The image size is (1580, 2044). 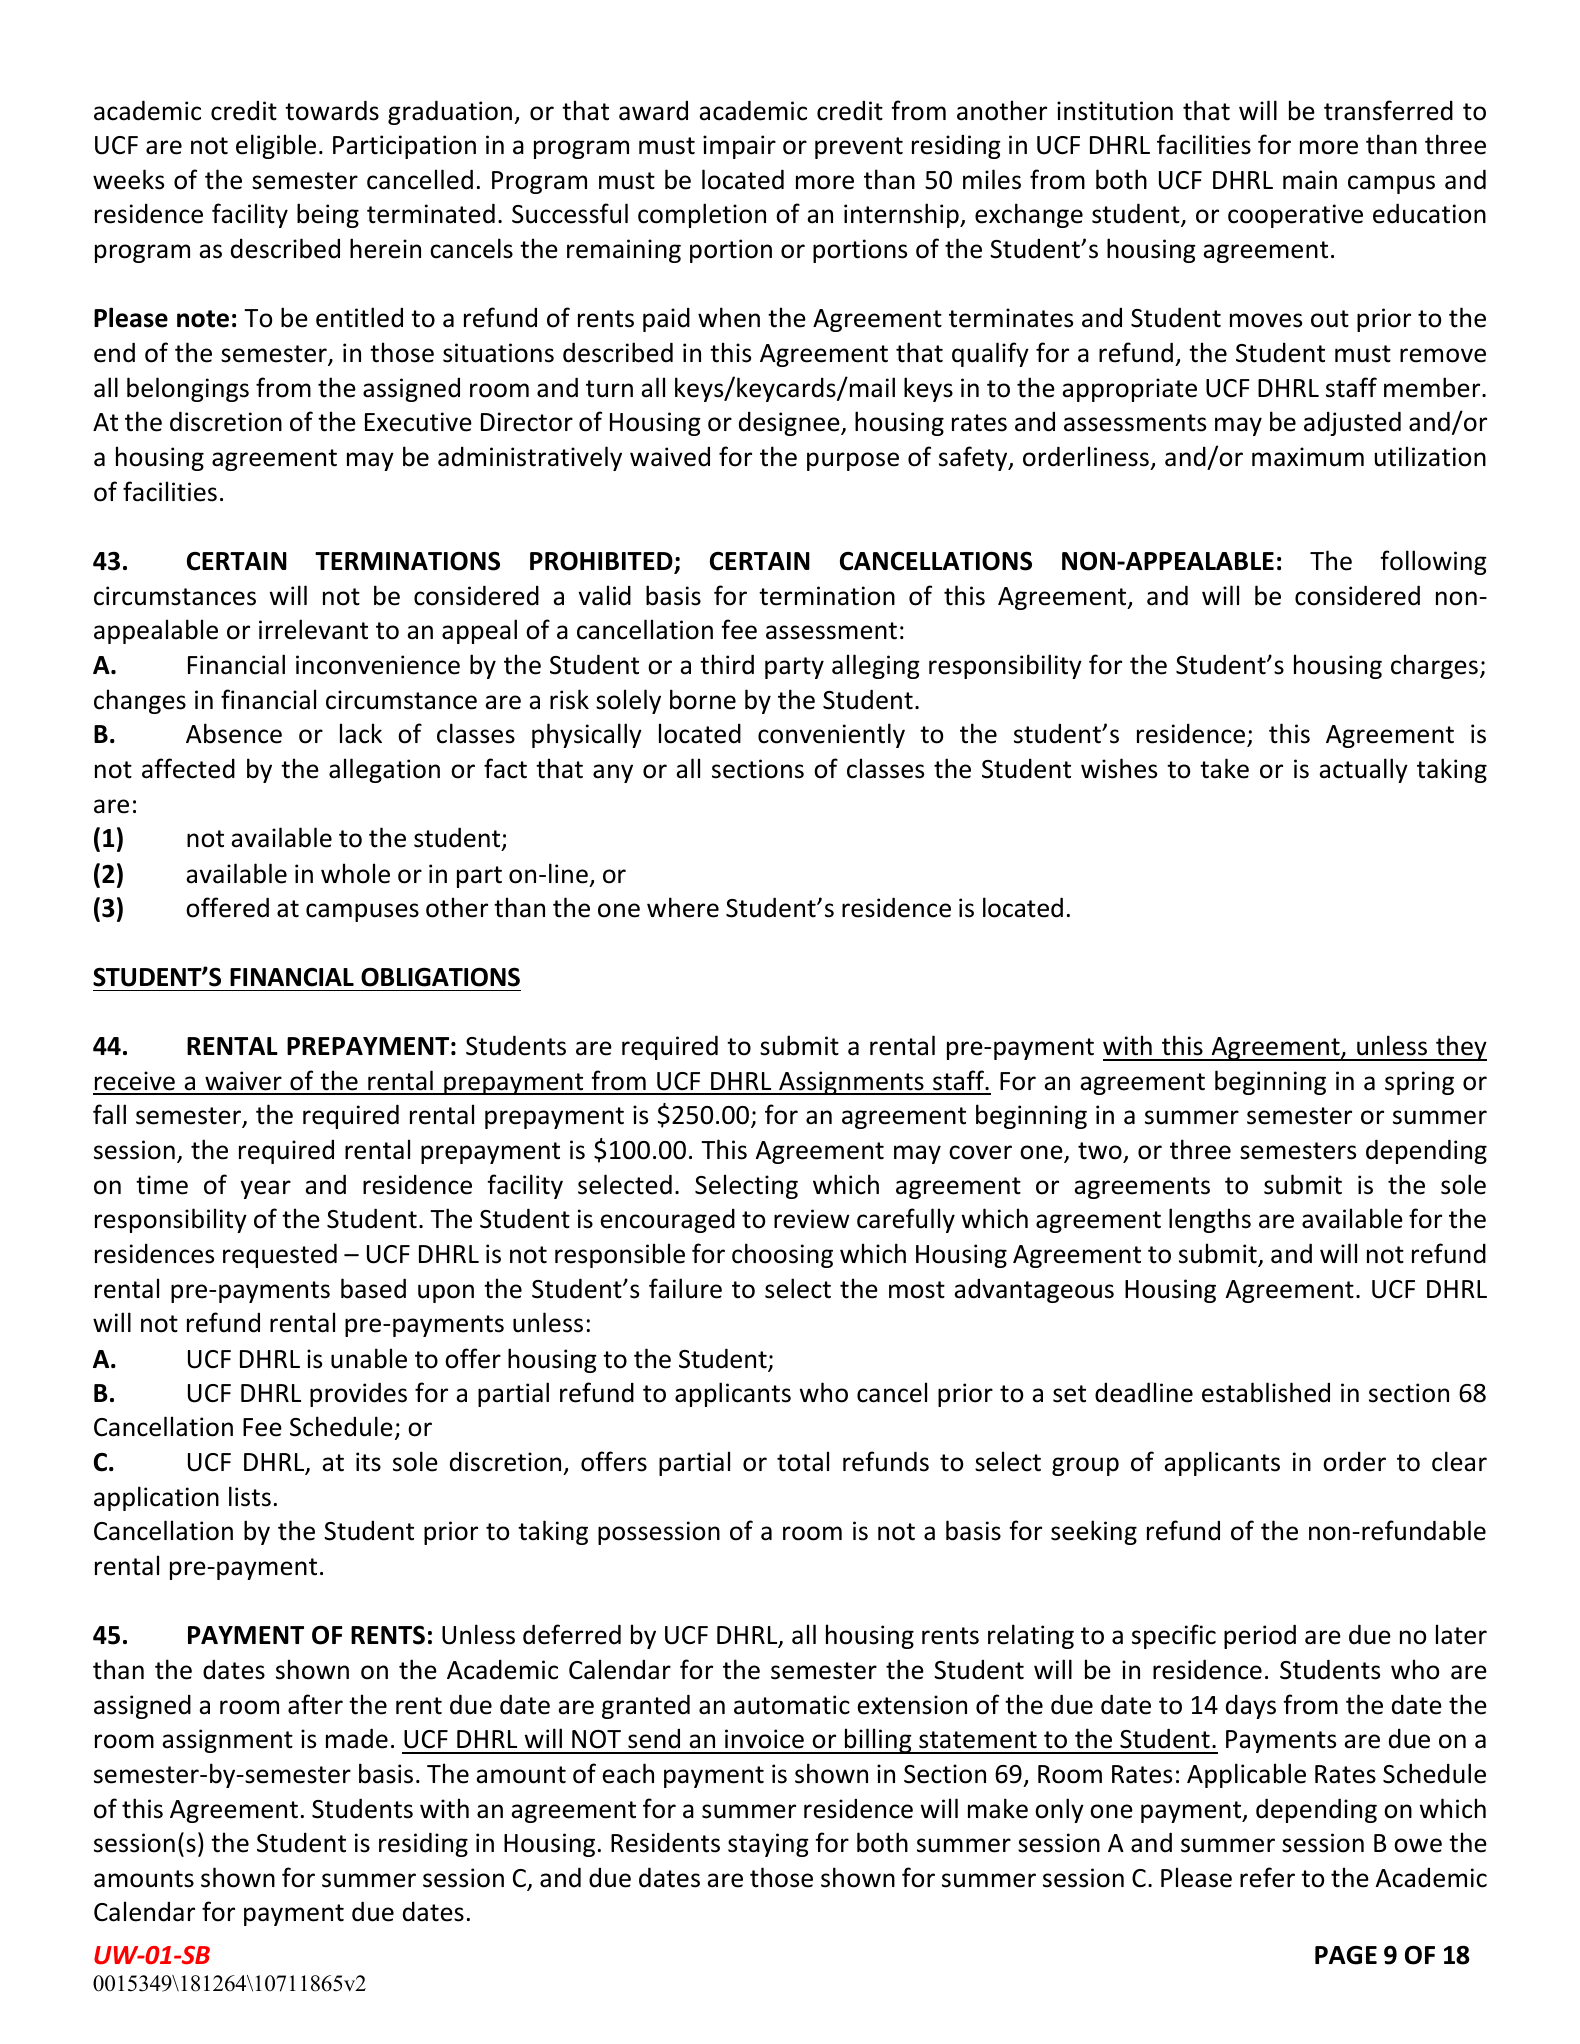 I want to click on established, so click(x=1266, y=1392).
